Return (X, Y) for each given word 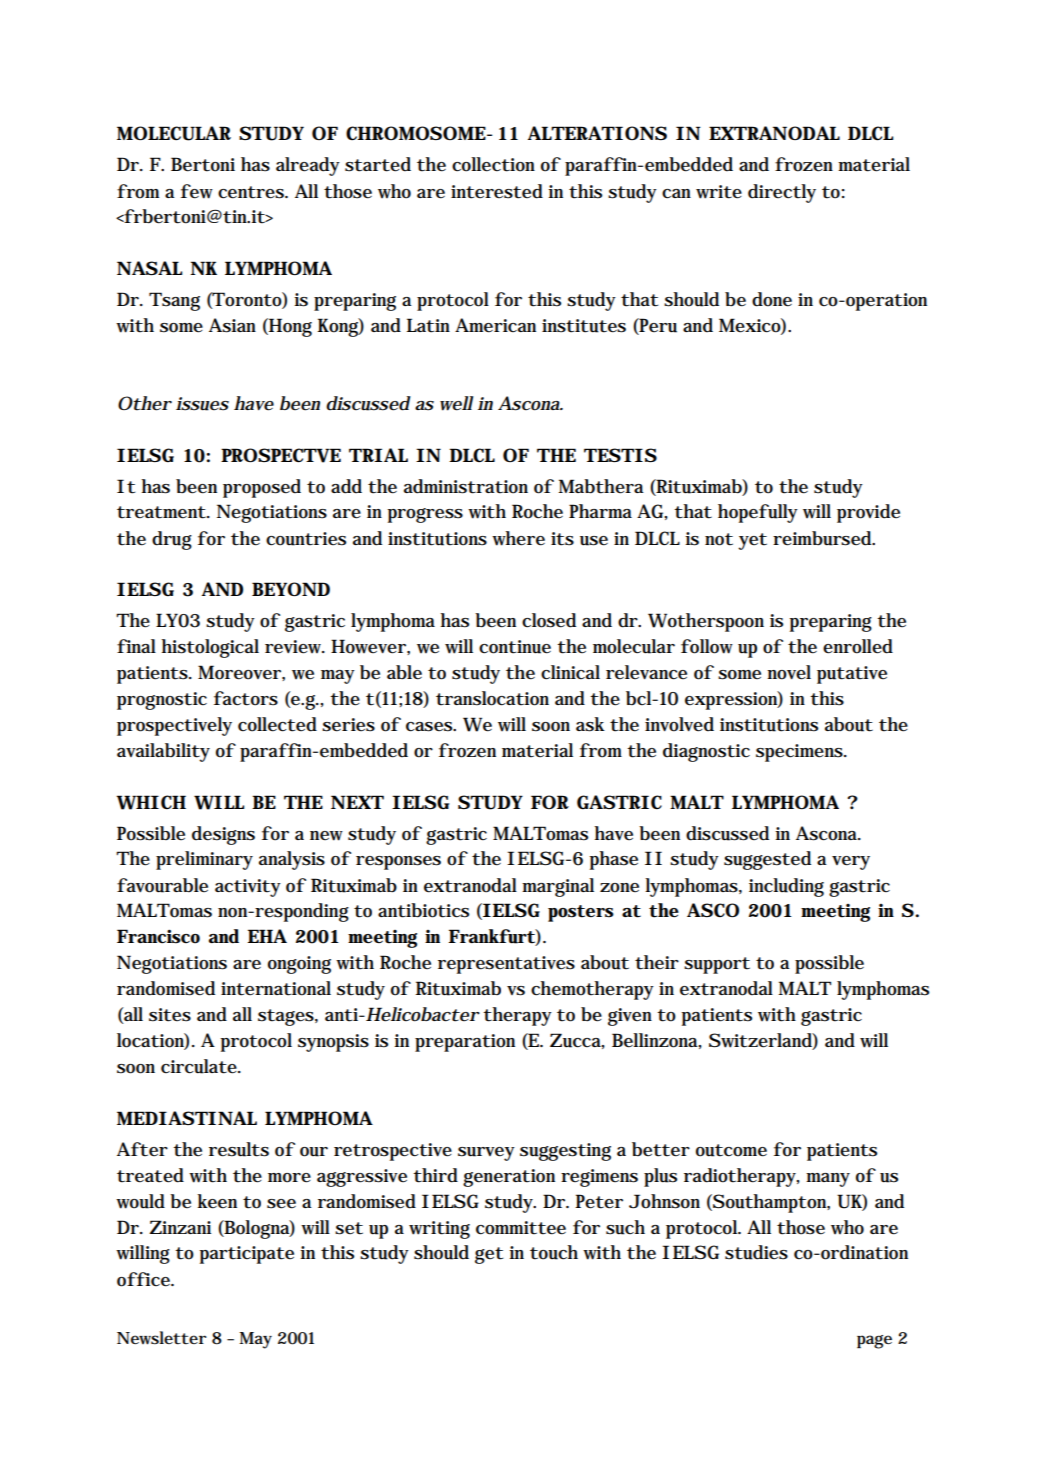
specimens (800, 753)
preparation (465, 1043)
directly (782, 193)
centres (252, 192)
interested (497, 191)
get (489, 1255)
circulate (200, 1066)
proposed (262, 488)
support (717, 965)
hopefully (758, 513)
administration (466, 486)
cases (430, 727)
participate (247, 1255)
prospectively (174, 726)
